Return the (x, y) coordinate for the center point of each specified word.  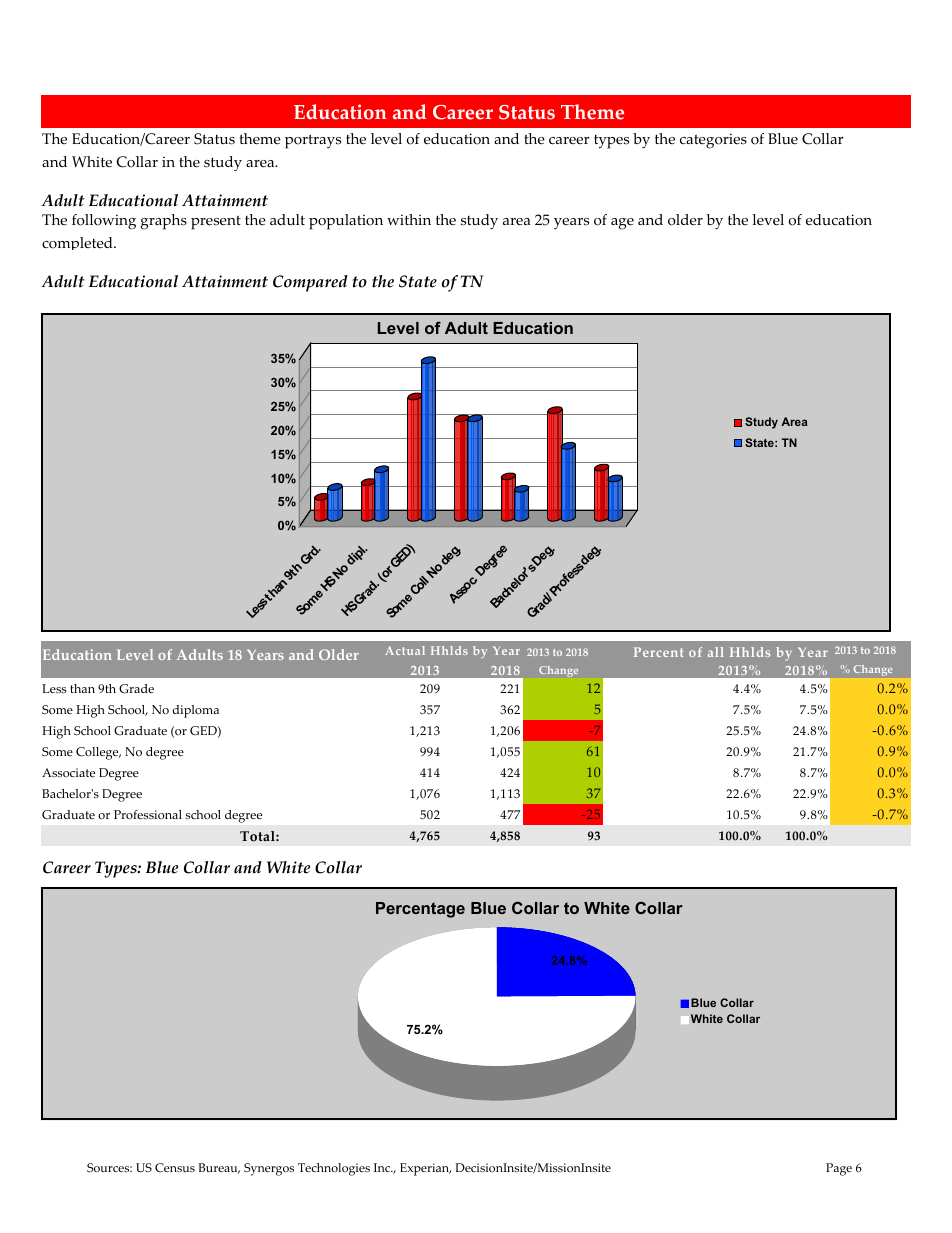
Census (175, 1168)
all (716, 652)
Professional (148, 815)
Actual (405, 650)
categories (713, 141)
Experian (425, 1169)
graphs (164, 222)
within (409, 219)
